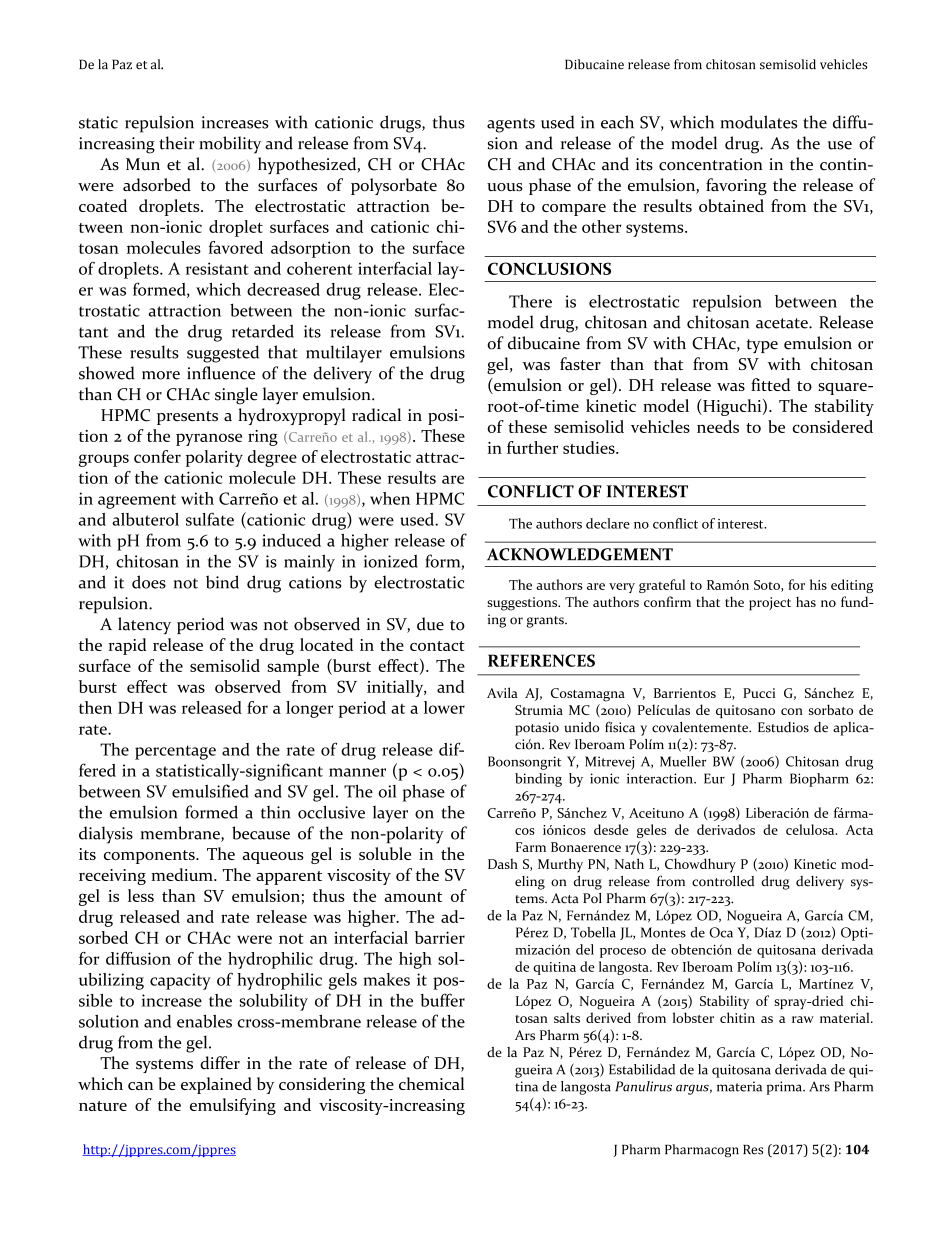 The image size is (952, 1233). I want to click on modulates, so click(759, 122).
